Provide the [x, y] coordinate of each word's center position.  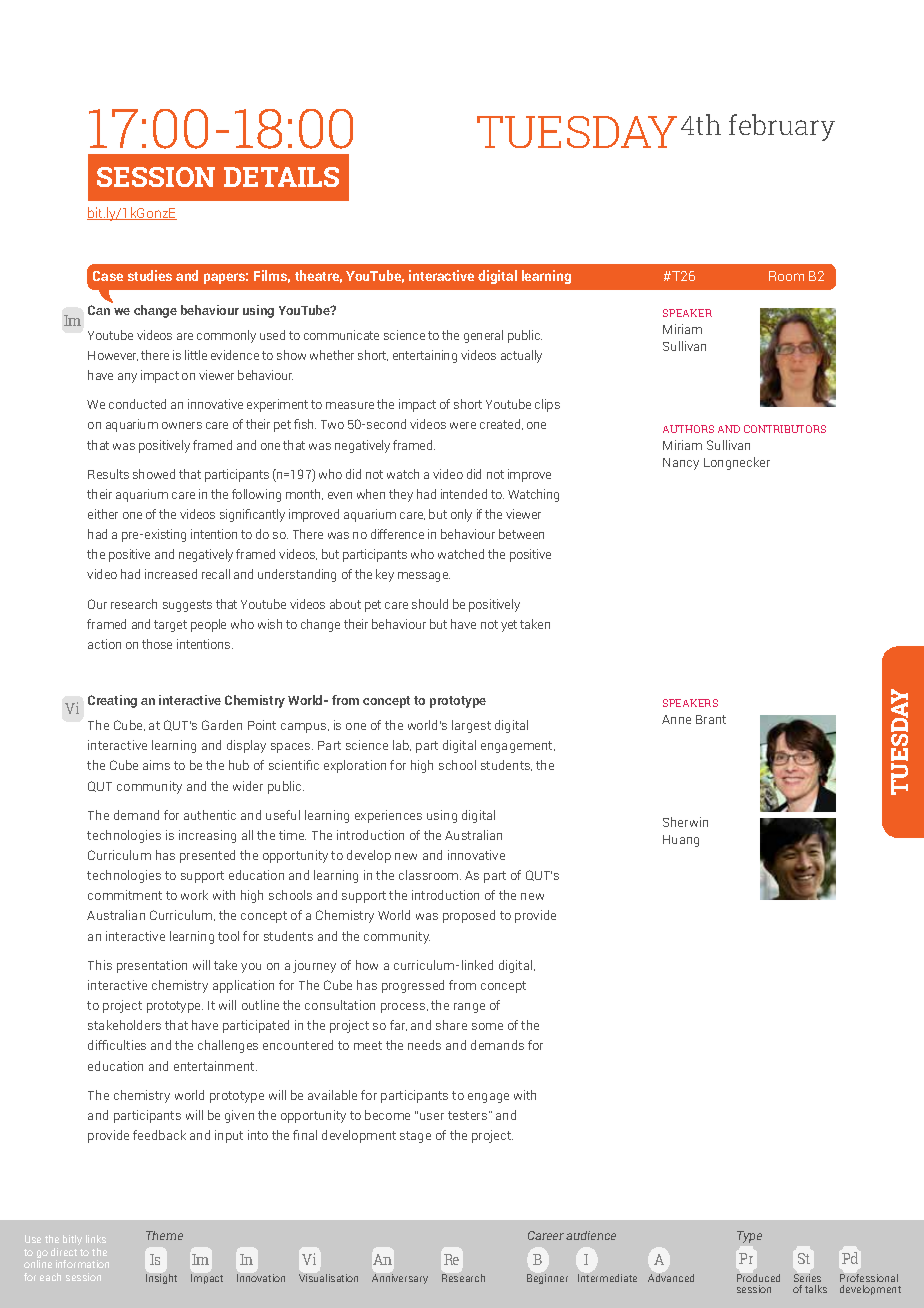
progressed [413, 986]
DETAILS [281, 177]
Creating [112, 701]
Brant [711, 719]
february [782, 127]
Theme [164, 1235]
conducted [137, 404]
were [463, 425]
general [483, 336]
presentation [152, 966]
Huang [681, 841]
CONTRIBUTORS [785, 429]
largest [471, 726]
